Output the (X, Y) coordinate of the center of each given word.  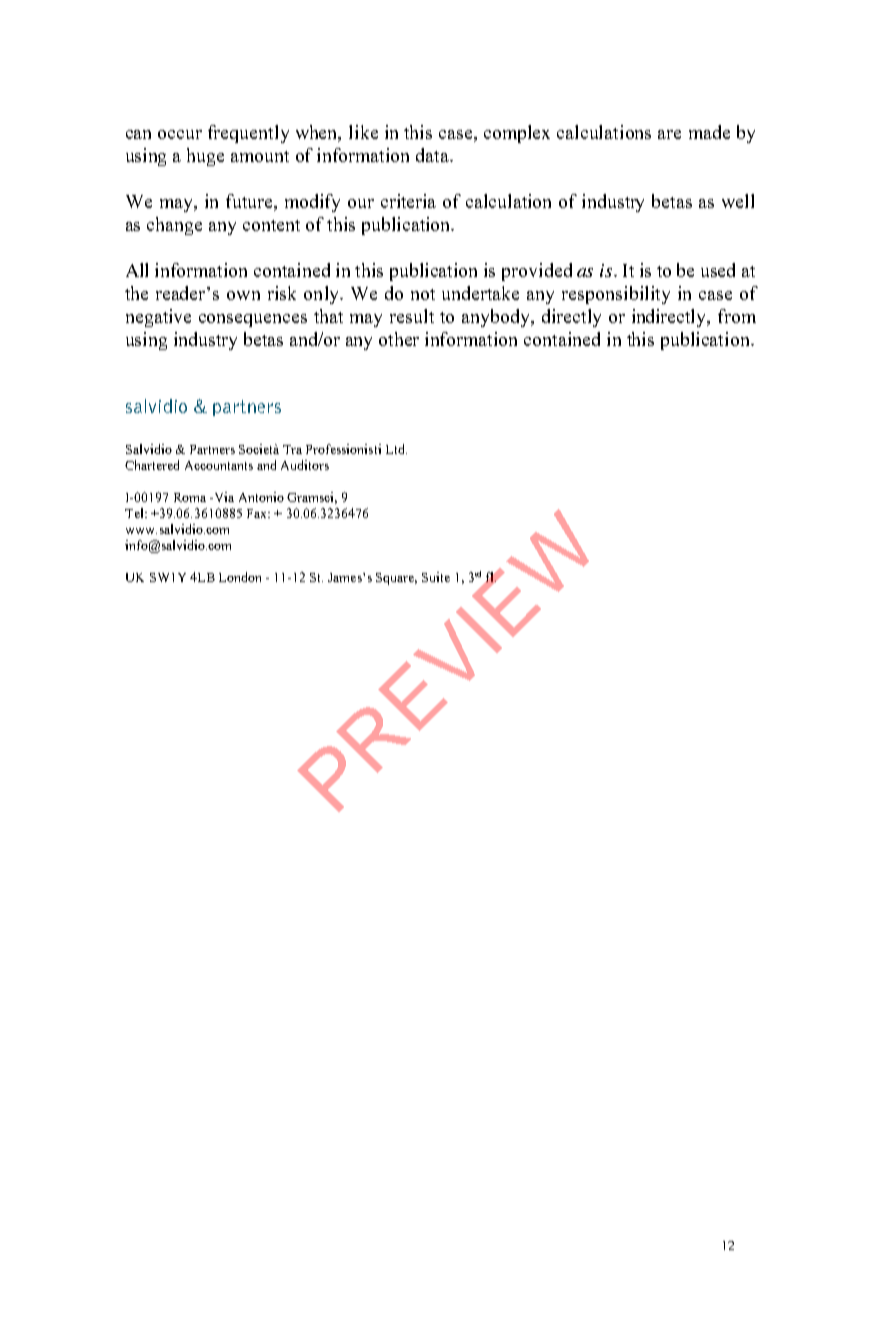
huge (205, 157)
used (718, 270)
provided (537, 272)
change (174, 226)
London (240, 577)
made (709, 132)
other (399, 339)
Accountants (219, 465)
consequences (253, 320)
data (434, 155)
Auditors (305, 465)
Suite (436, 577)
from (737, 316)
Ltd (396, 449)
